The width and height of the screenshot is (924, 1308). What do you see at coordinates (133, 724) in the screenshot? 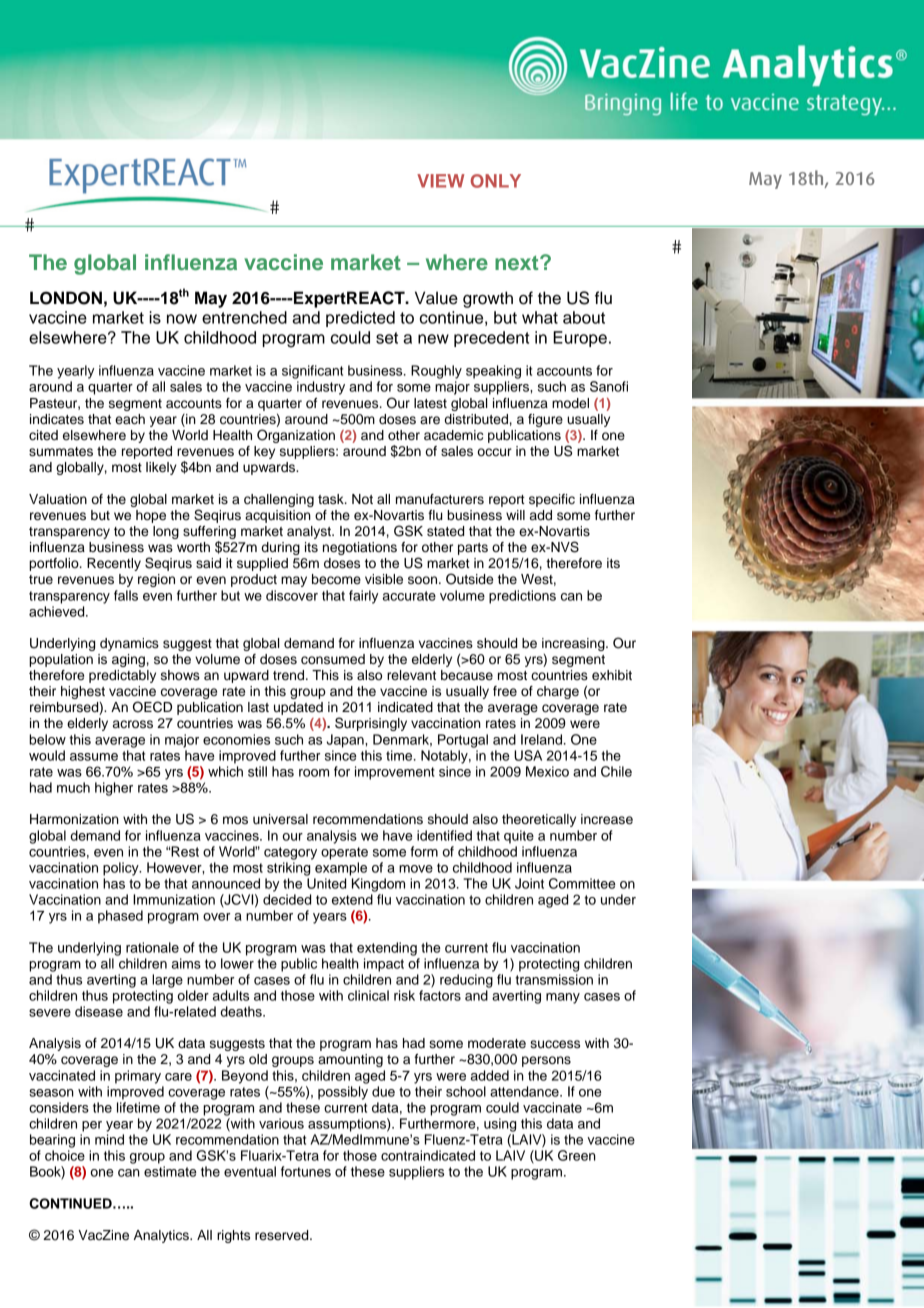
I see `across` at bounding box center [133, 724].
